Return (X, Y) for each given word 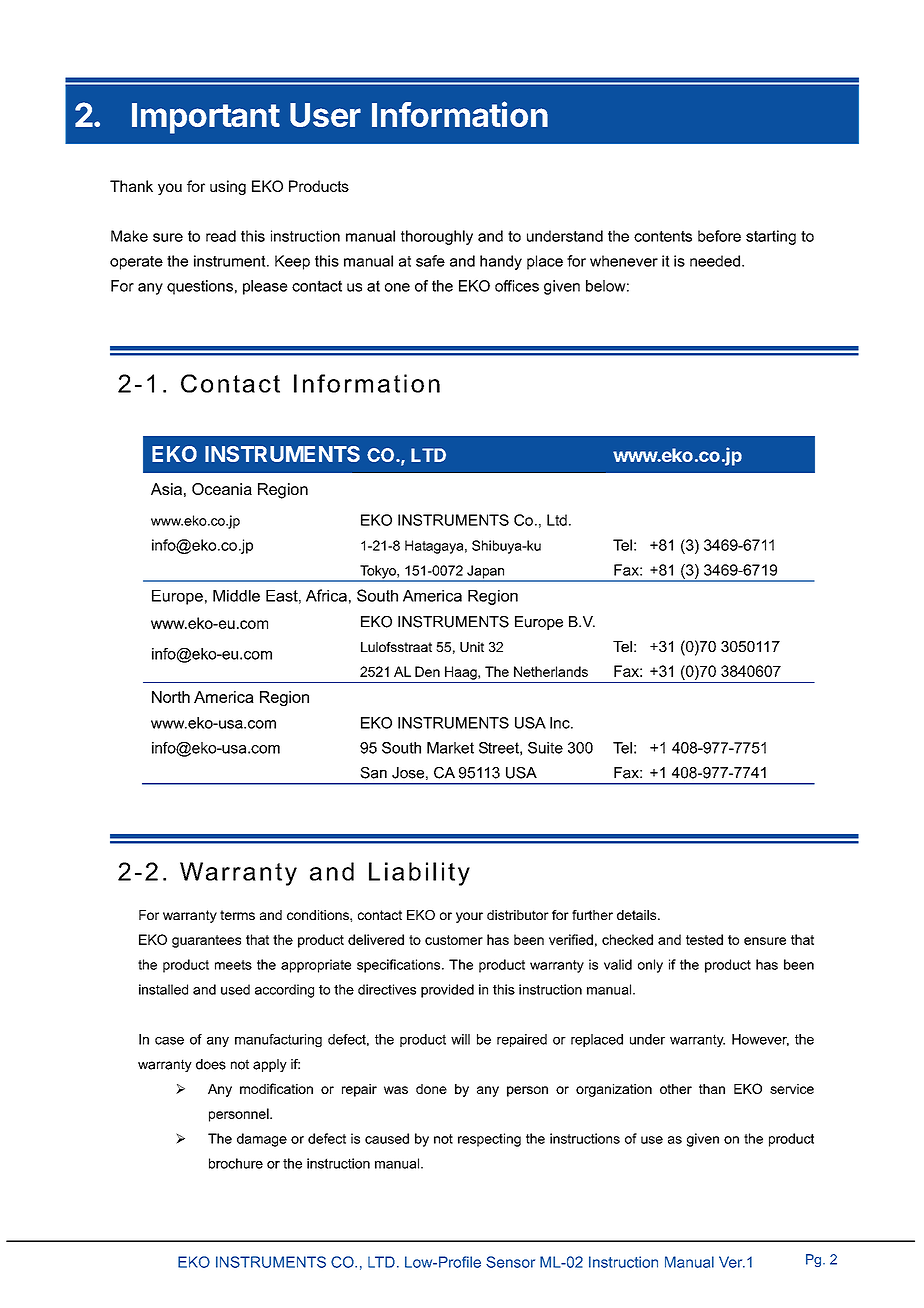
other (676, 1089)
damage (262, 1140)
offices (517, 286)
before (719, 236)
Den (427, 671)
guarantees (206, 941)
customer (454, 940)
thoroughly (437, 237)
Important (206, 118)
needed (715, 261)
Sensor (510, 1262)
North (171, 697)
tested (704, 939)
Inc (561, 723)
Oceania (222, 489)
